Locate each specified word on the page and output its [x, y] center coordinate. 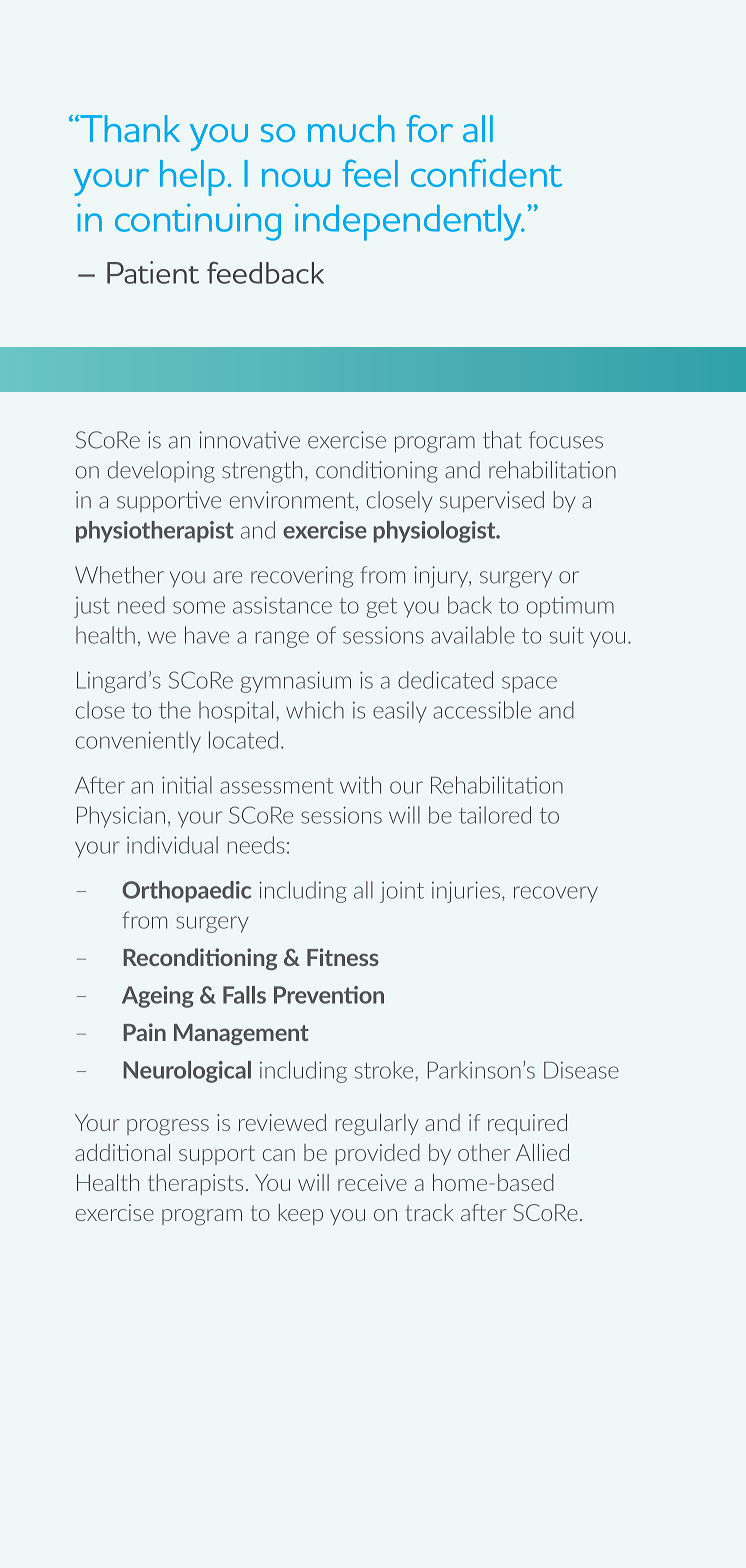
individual [172, 845]
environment [293, 501]
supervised [492, 502]
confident [486, 173]
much [351, 128]
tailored [495, 815]
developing [161, 472]
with [360, 785]
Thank [129, 128]
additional [122, 1152]
